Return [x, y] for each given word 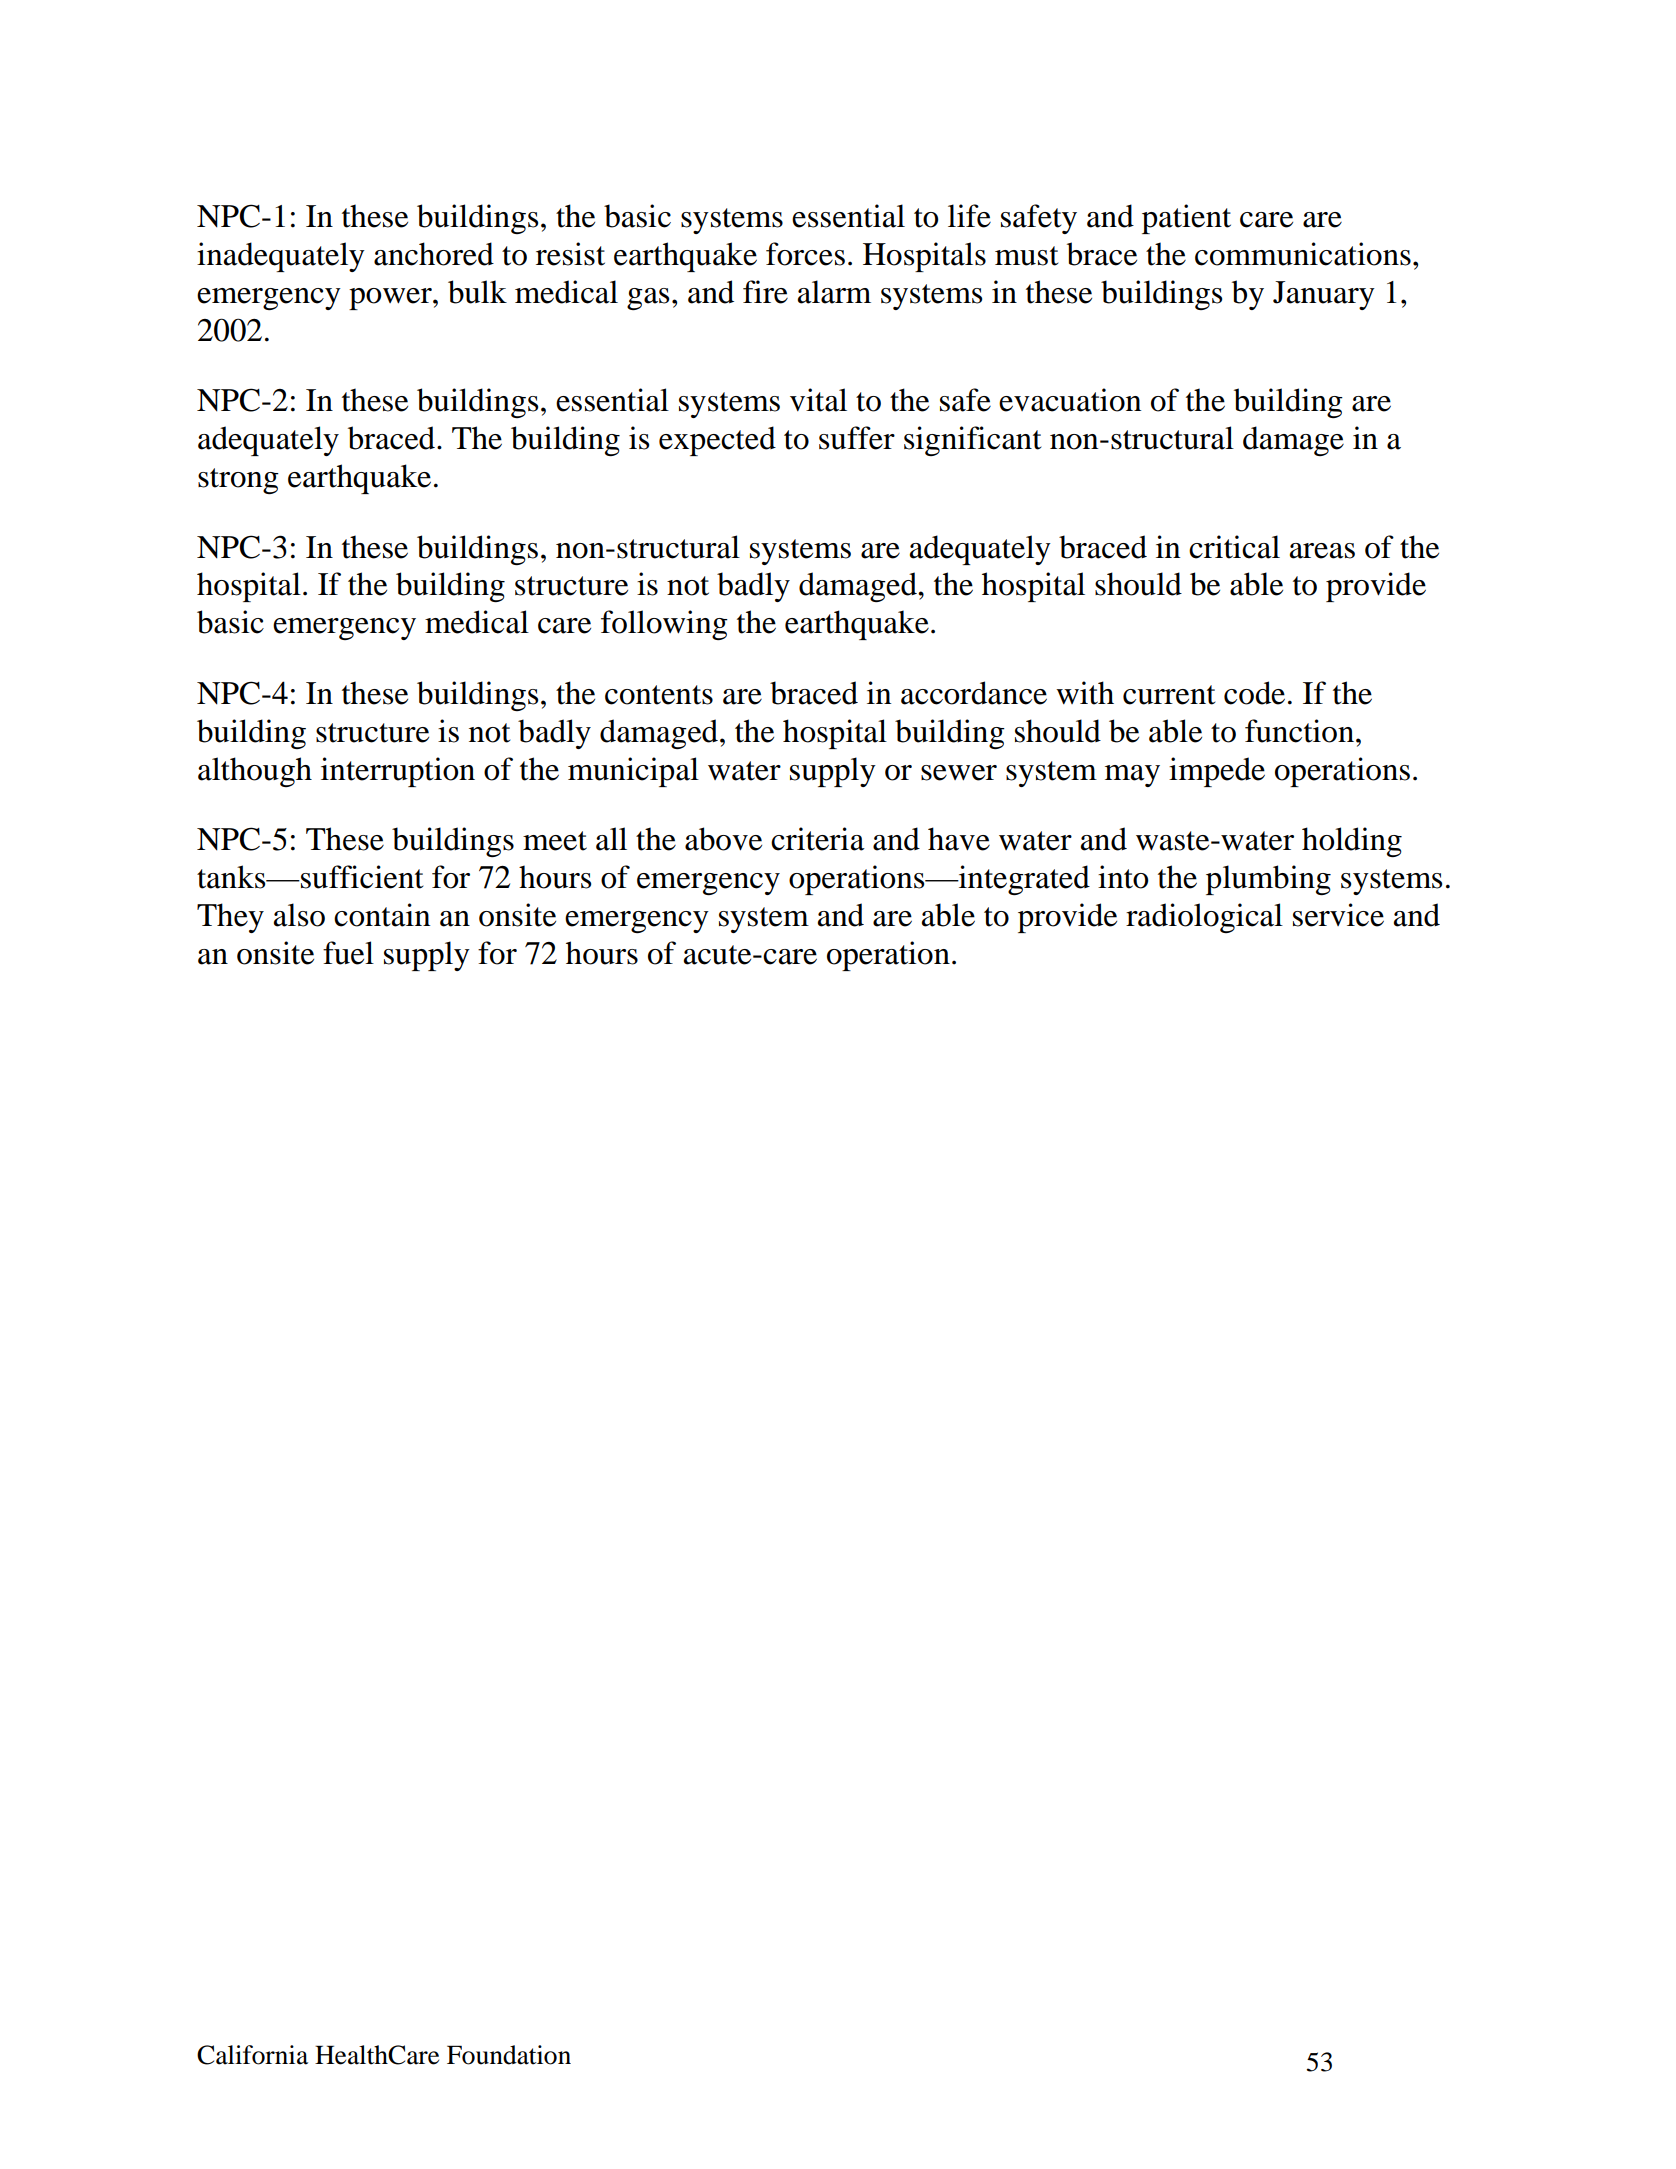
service [1338, 915]
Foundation [509, 2055]
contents [659, 695]
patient [1186, 219]
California [252, 2055]
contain [382, 915]
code [1254, 693]
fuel [348, 953]
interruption [398, 772]
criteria [818, 839]
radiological [1204, 918]
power [391, 299]
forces [805, 254]
